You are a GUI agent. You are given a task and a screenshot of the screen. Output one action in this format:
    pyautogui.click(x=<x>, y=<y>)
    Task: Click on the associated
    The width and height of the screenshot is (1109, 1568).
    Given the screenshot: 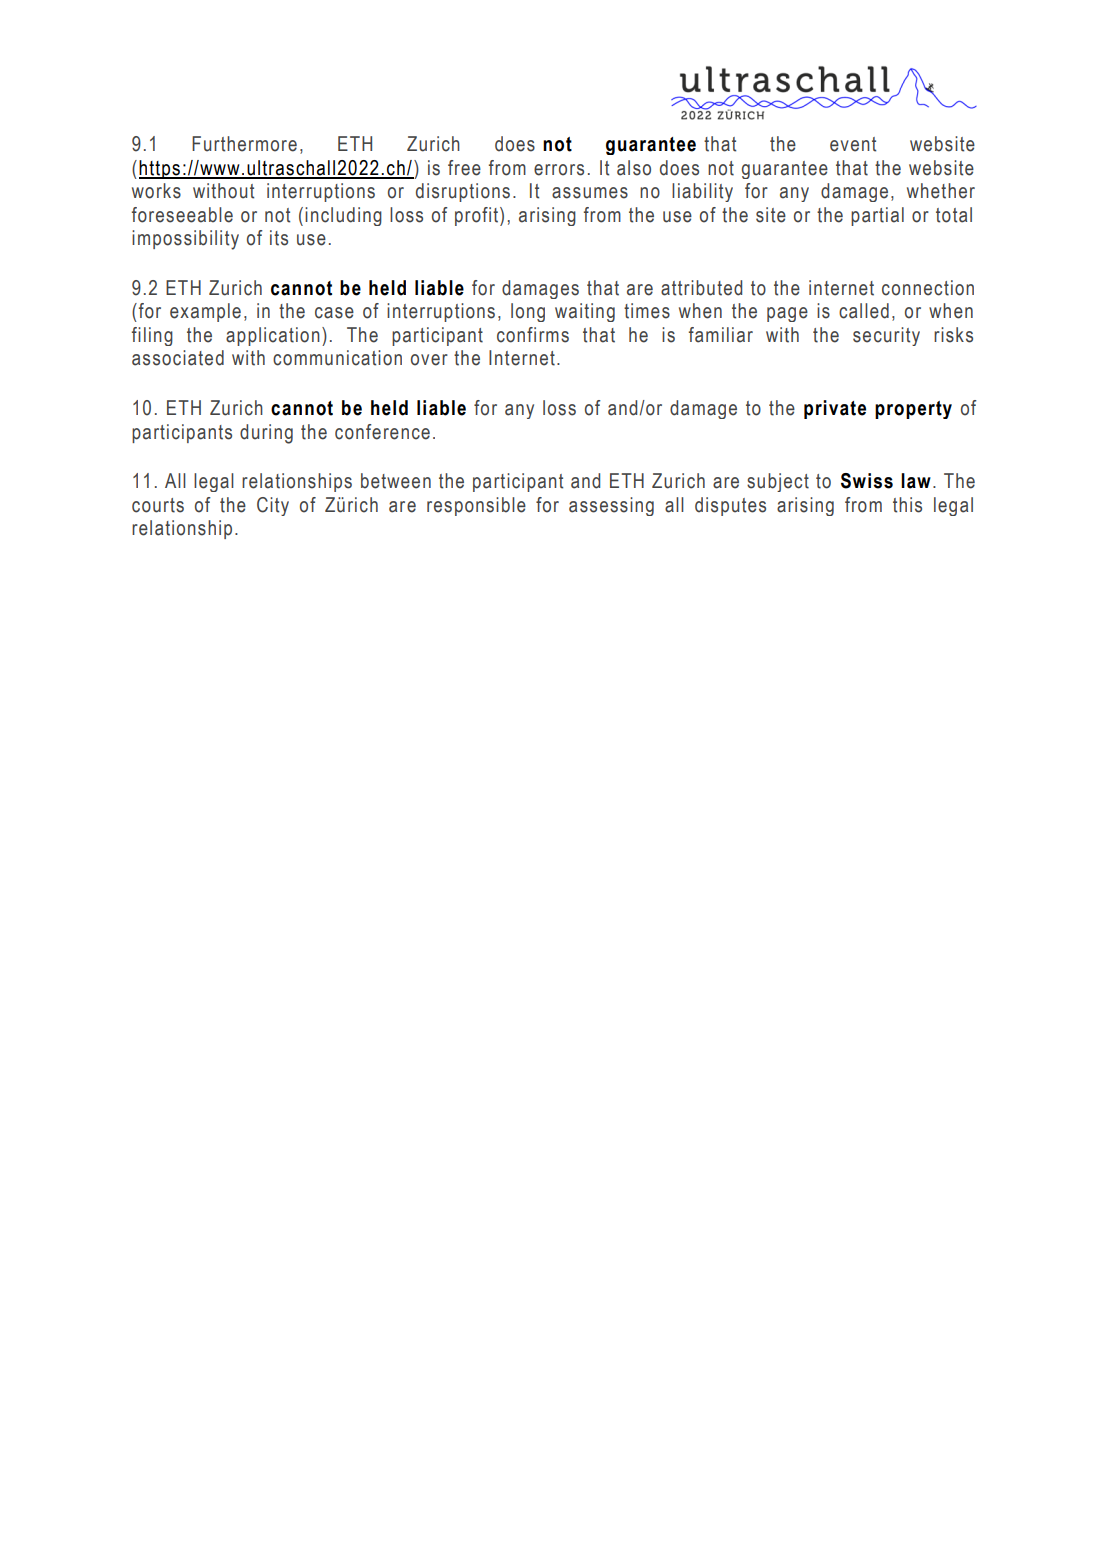 What is the action you would take?
    pyautogui.click(x=178, y=358)
